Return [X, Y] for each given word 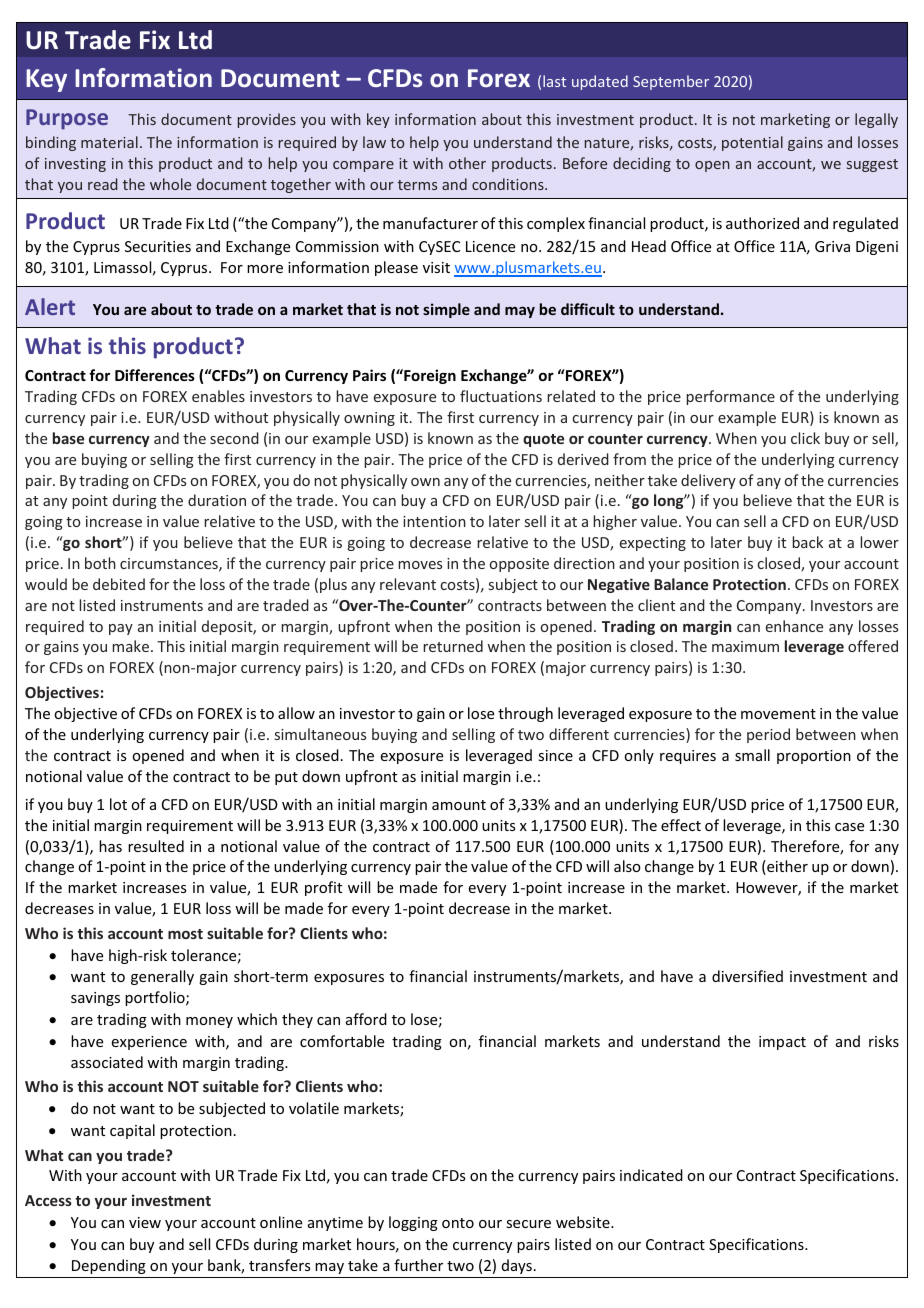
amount [459, 805]
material [109, 142]
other [467, 163]
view [145, 1222]
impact [782, 1043]
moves [420, 565]
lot [118, 804]
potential [752, 143]
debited [119, 584]
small [752, 755]
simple [446, 310]
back [807, 542]
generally [162, 977]
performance [730, 397]
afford [366, 1019]
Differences [155, 375]
